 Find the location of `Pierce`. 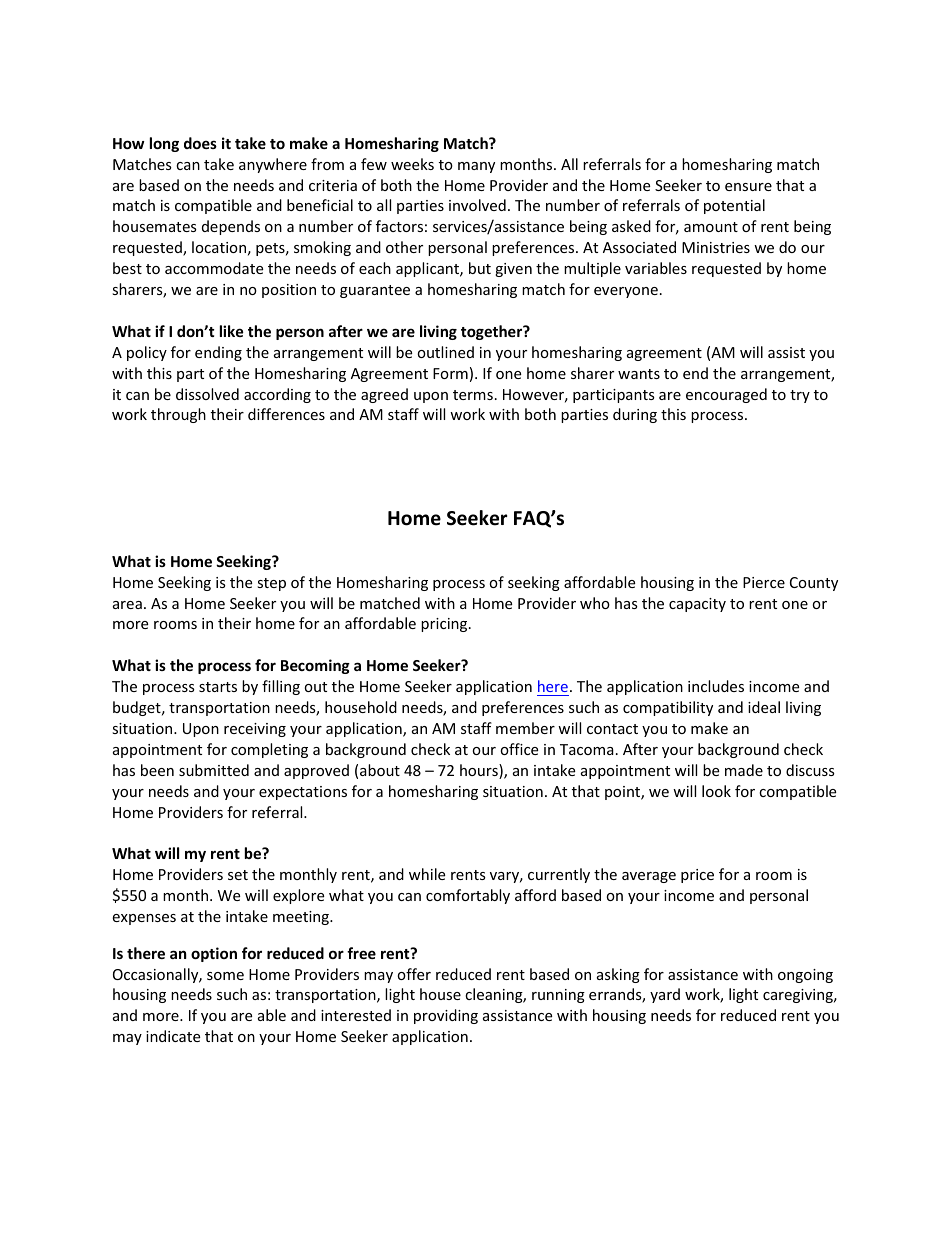

Pierce is located at coordinates (764, 582).
